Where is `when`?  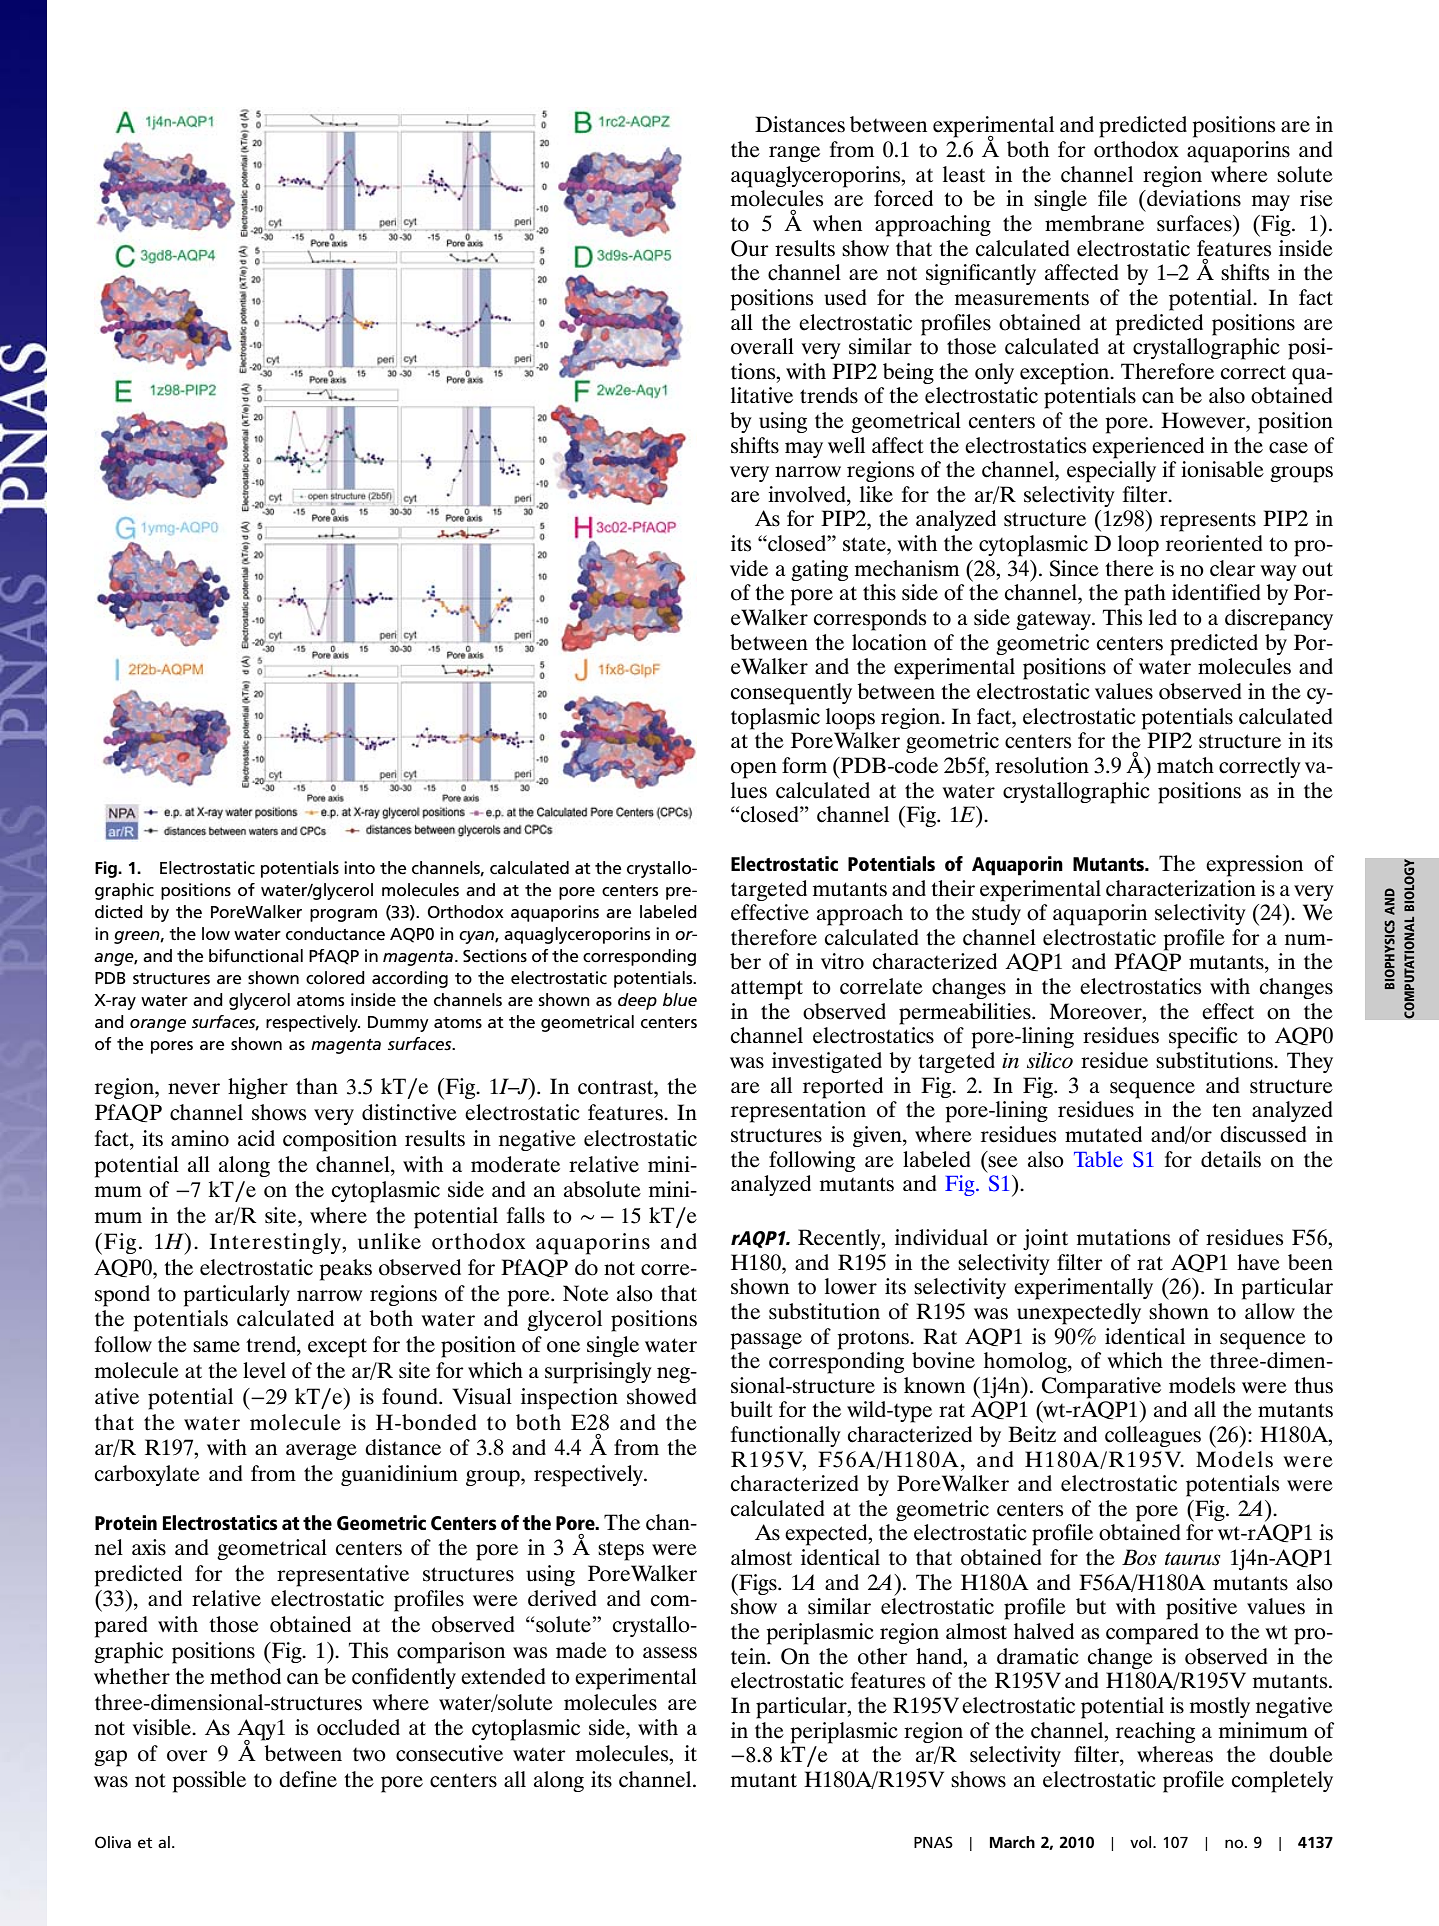
when is located at coordinates (837, 223).
